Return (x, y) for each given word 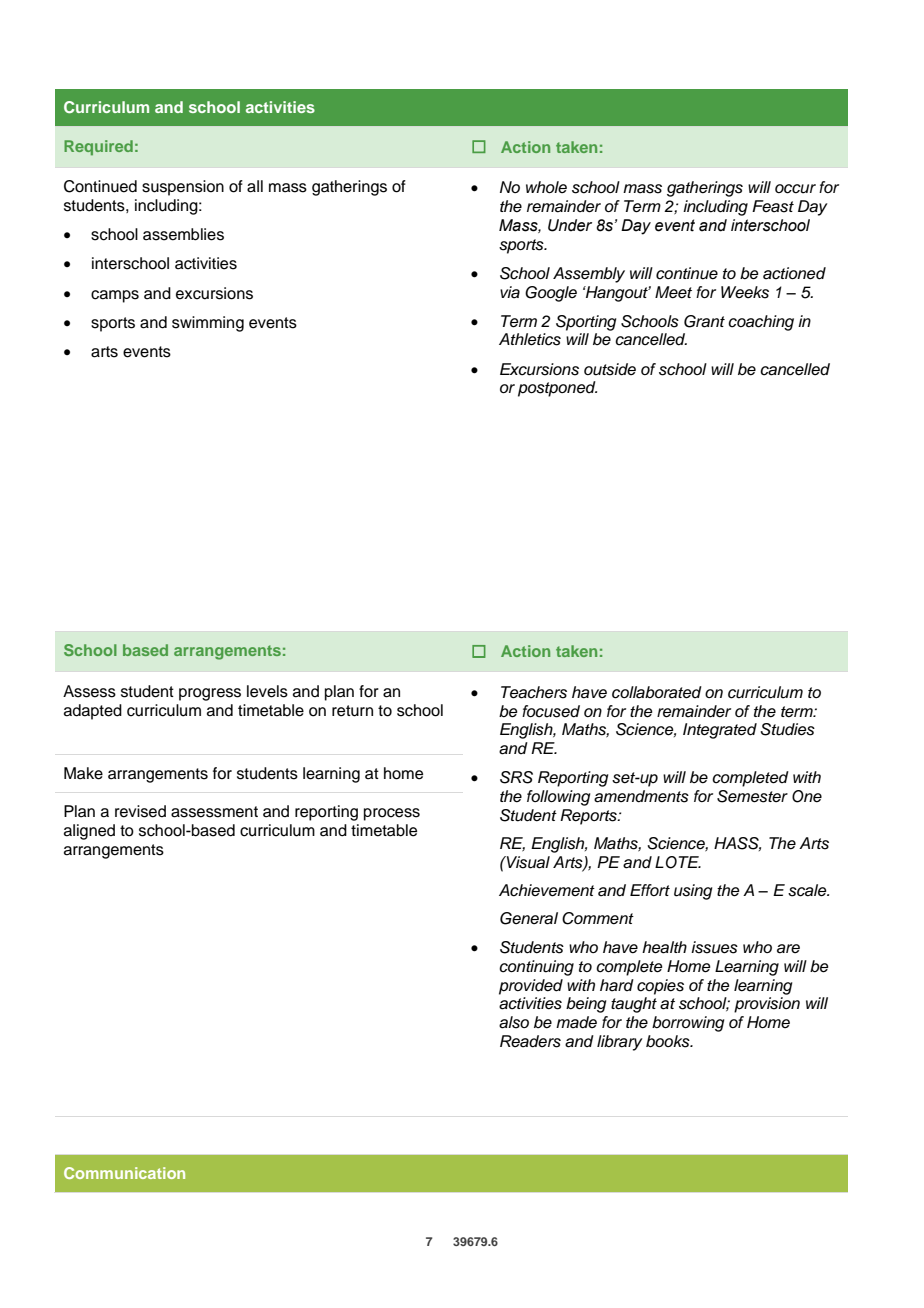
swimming (208, 324)
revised (140, 811)
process (392, 814)
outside (610, 369)
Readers (530, 1041)
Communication (124, 1173)
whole (546, 187)
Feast (773, 206)
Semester (752, 796)
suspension (183, 188)
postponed (557, 389)
